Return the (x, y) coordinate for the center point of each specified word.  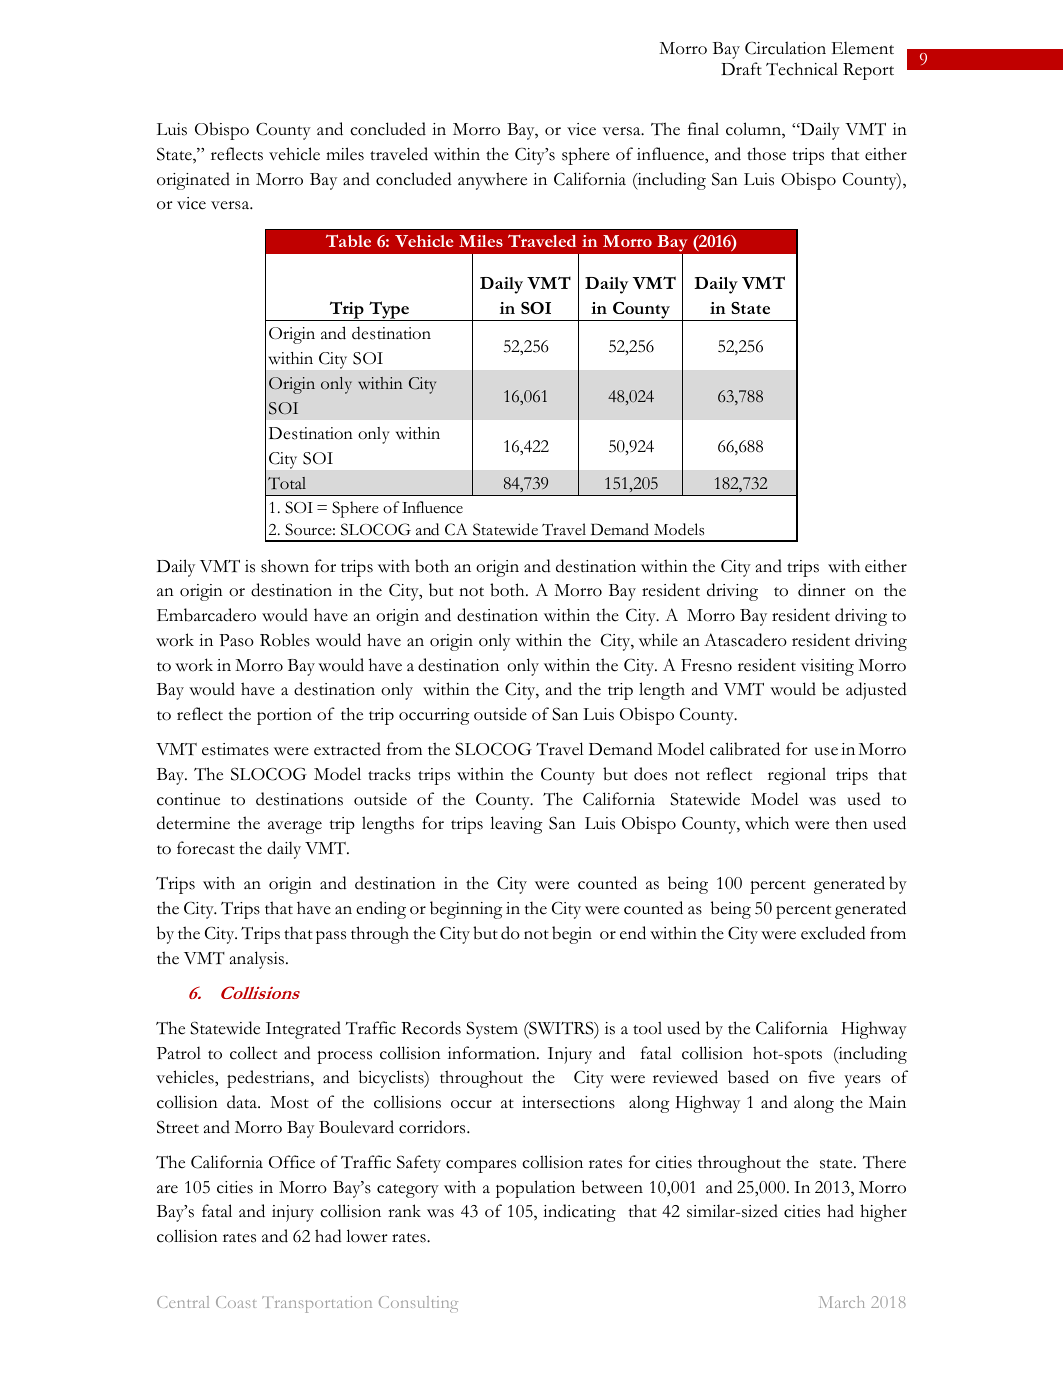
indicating (579, 1213)
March (842, 1302)
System (492, 1030)
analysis (258, 960)
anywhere (492, 181)
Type (389, 311)
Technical (802, 69)
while (658, 640)
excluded (833, 933)
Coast (235, 1302)
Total (287, 483)
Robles (285, 640)
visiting (827, 667)
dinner (822, 590)
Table (348, 240)
